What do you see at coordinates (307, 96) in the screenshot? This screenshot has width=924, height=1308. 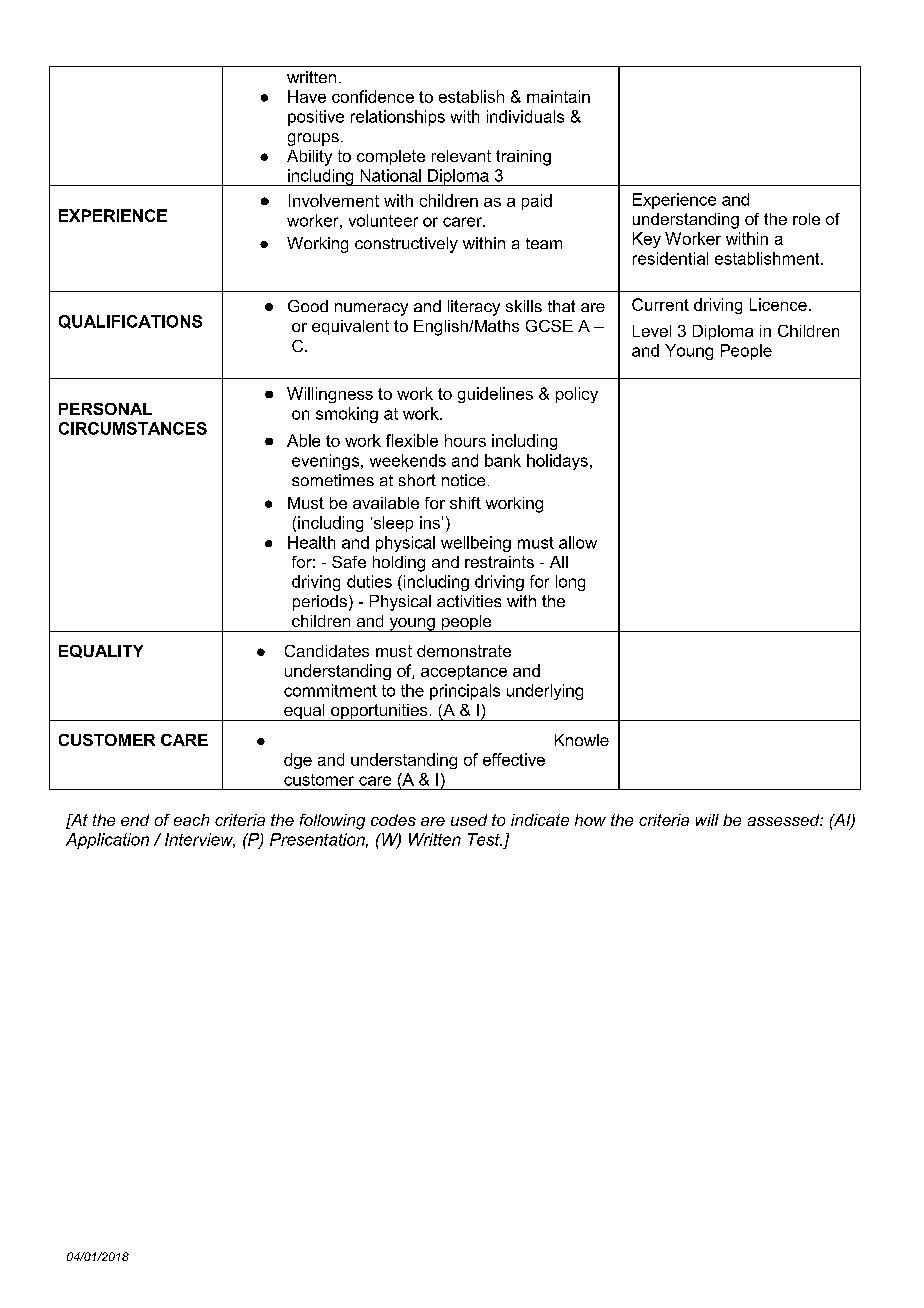 I see `Have` at bounding box center [307, 96].
